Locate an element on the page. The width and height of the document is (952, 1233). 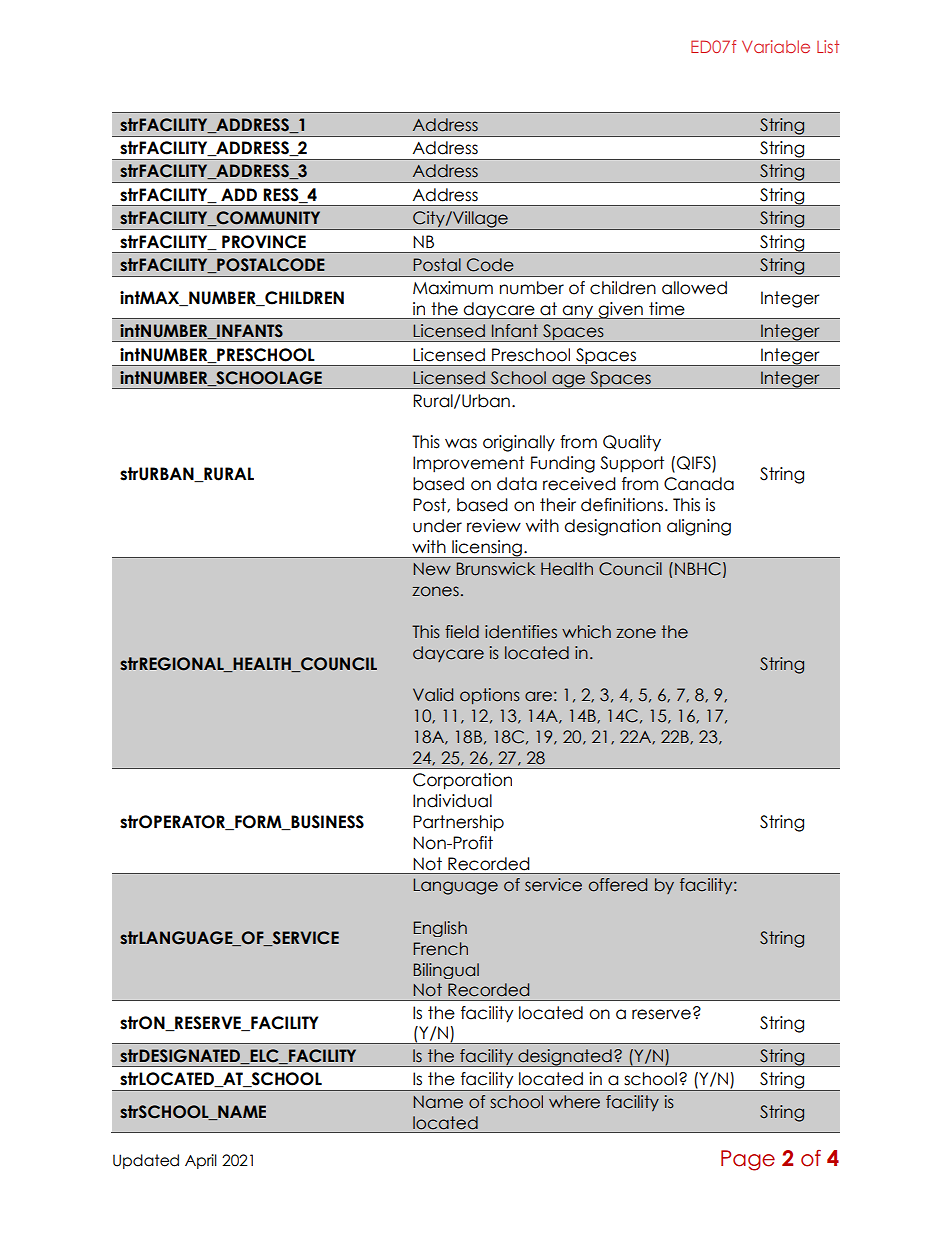
Variable is located at coordinates (776, 46).
